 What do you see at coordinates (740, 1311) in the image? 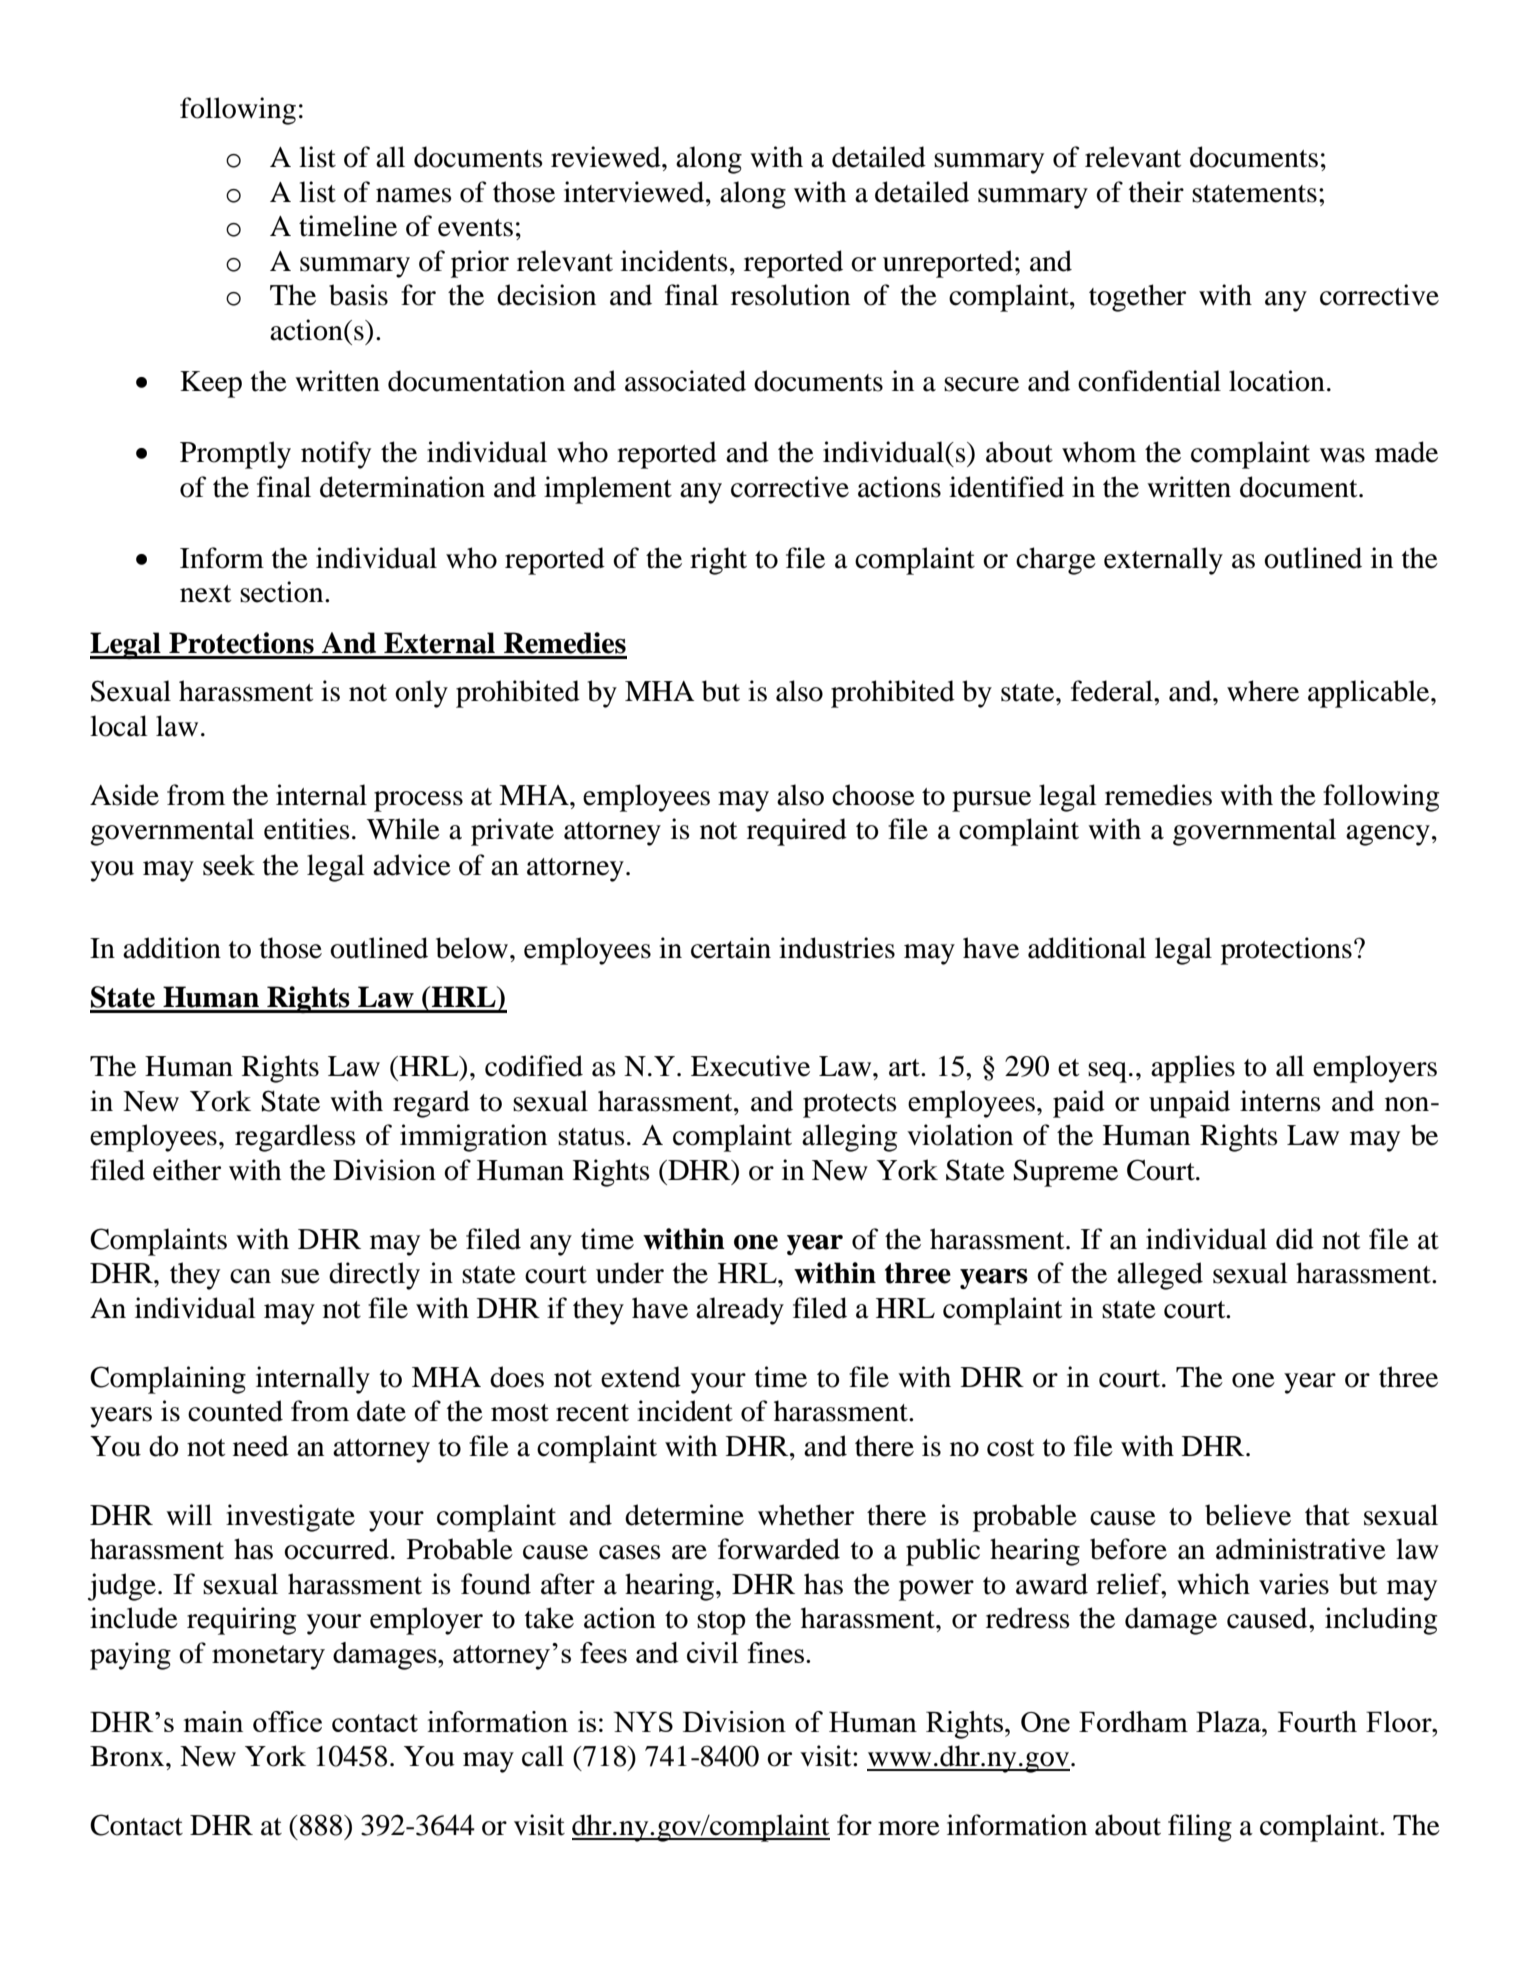
I see `already` at bounding box center [740, 1311].
